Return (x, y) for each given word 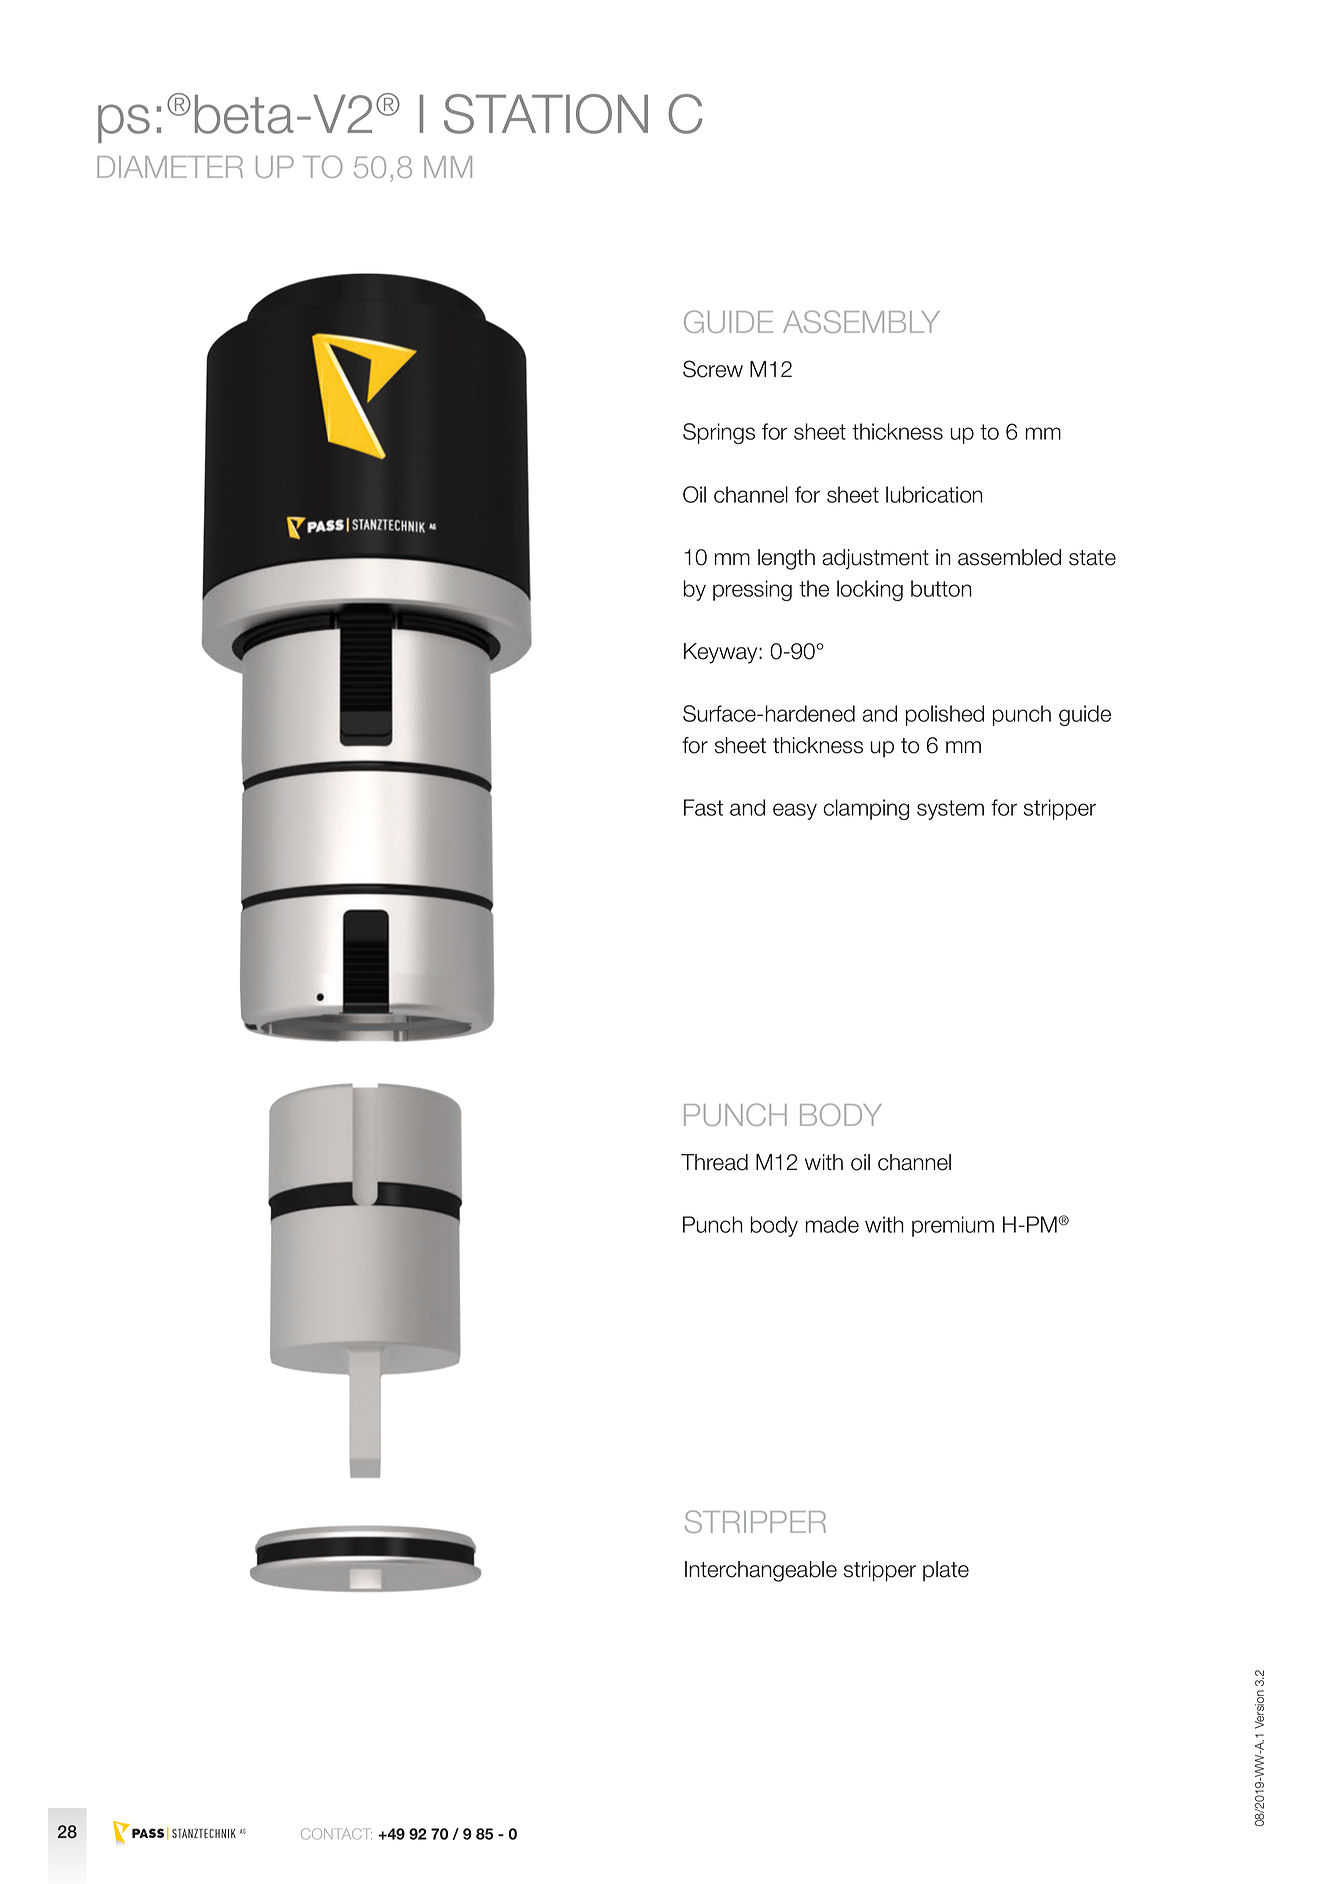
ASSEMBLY (861, 321)
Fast (703, 807)
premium (953, 1226)
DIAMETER (170, 167)
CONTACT (336, 1834)
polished (944, 715)
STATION (546, 114)
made (832, 1224)
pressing (752, 590)
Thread (714, 1162)
